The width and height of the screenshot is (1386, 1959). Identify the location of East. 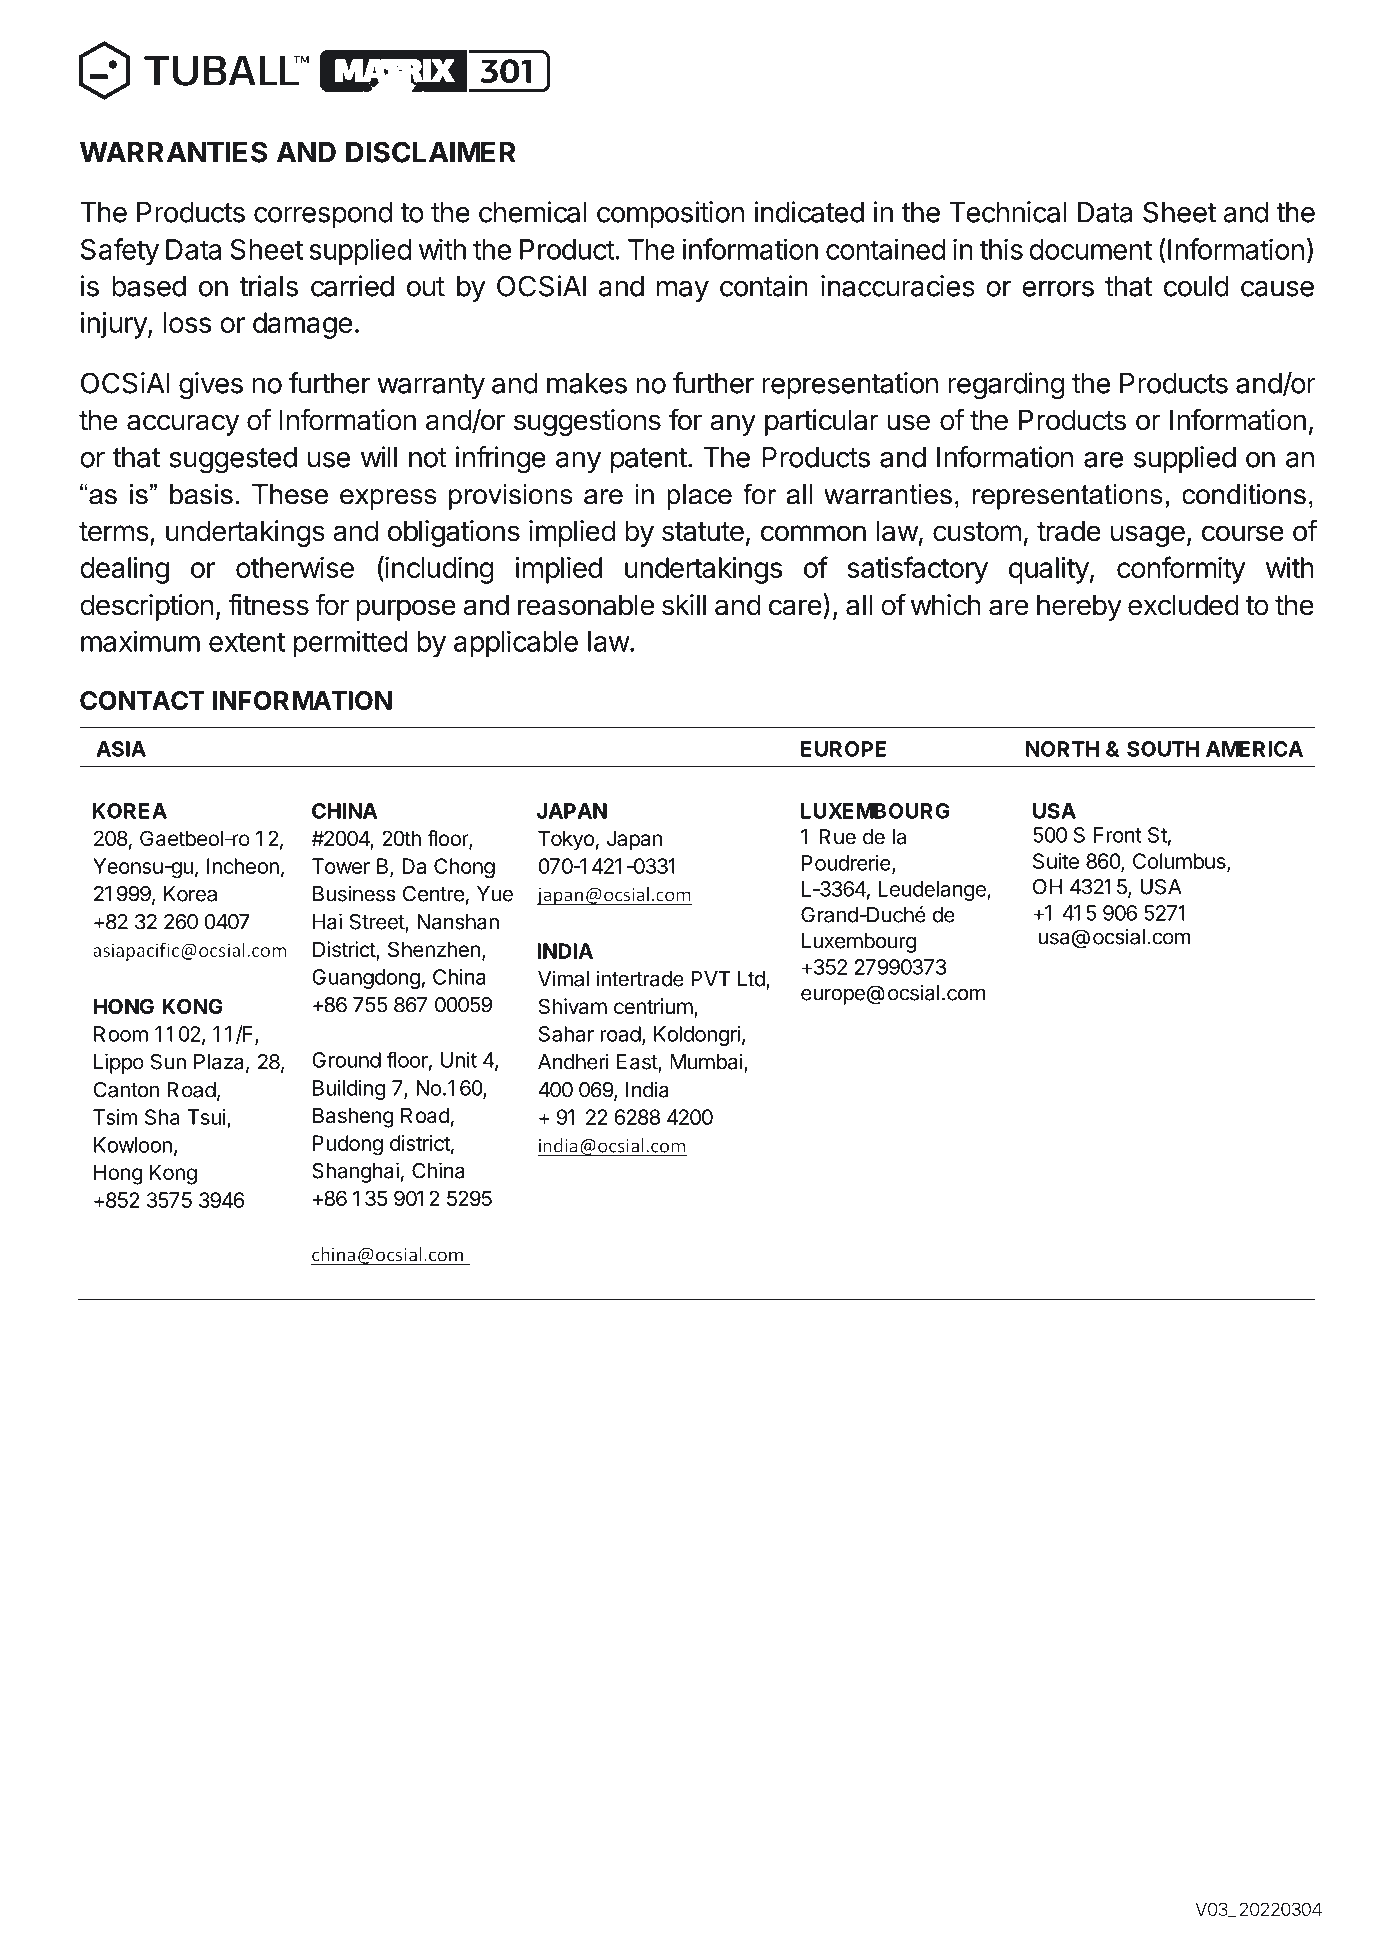
(638, 1063).
